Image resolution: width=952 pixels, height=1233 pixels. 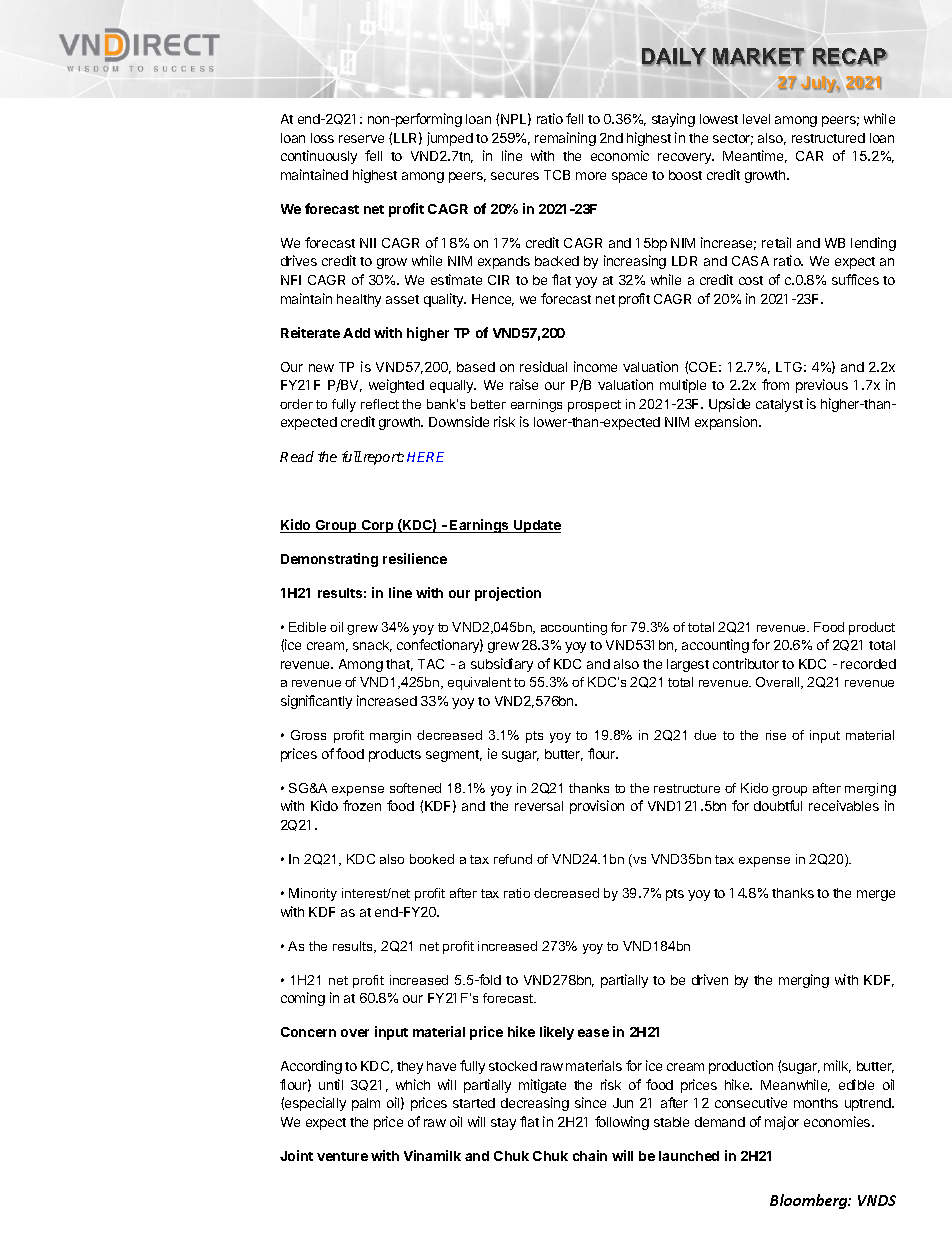 I want to click on major, so click(x=782, y=1123).
